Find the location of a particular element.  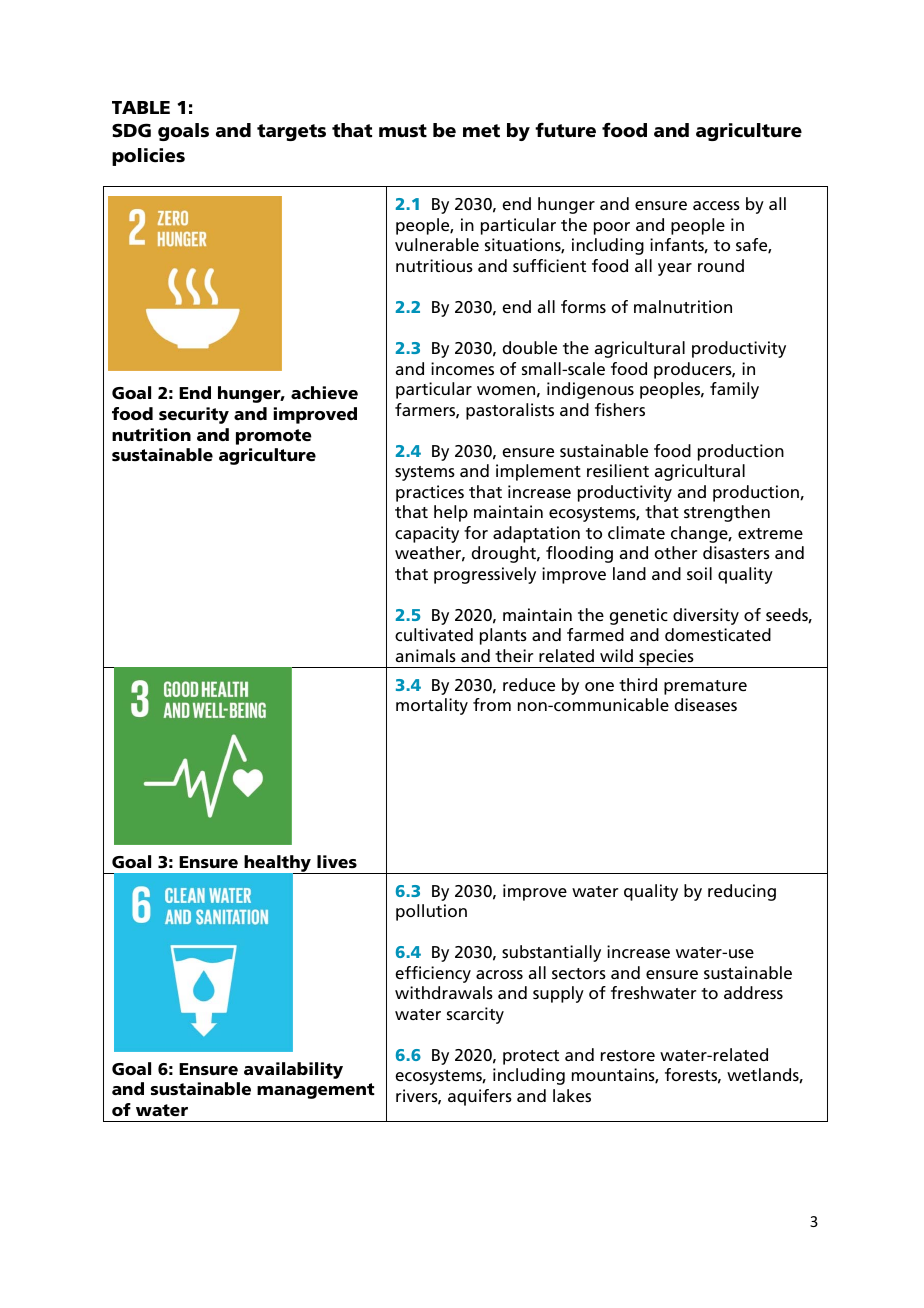

resilient is located at coordinates (618, 470).
